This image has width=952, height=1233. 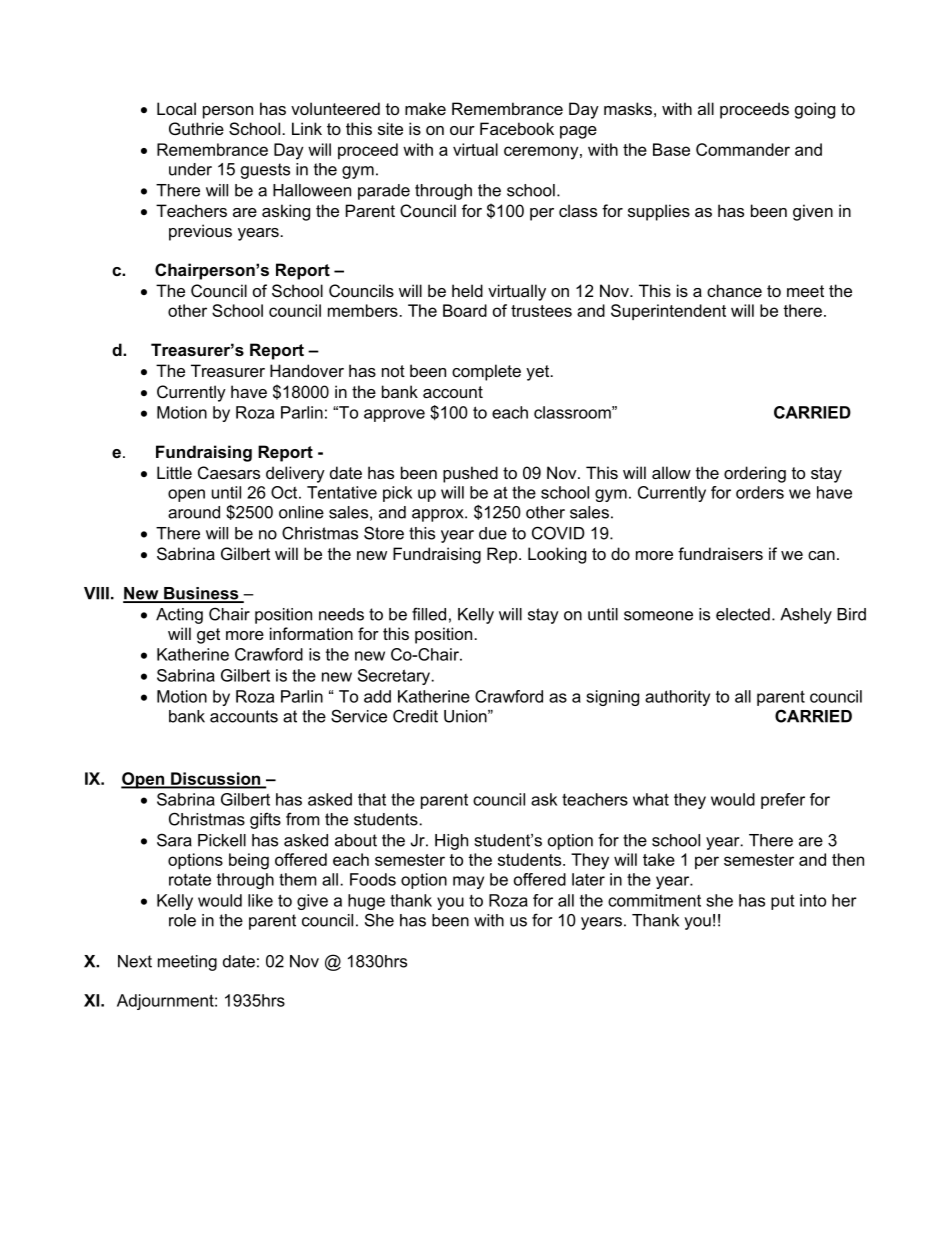 I want to click on chance, so click(x=734, y=290).
